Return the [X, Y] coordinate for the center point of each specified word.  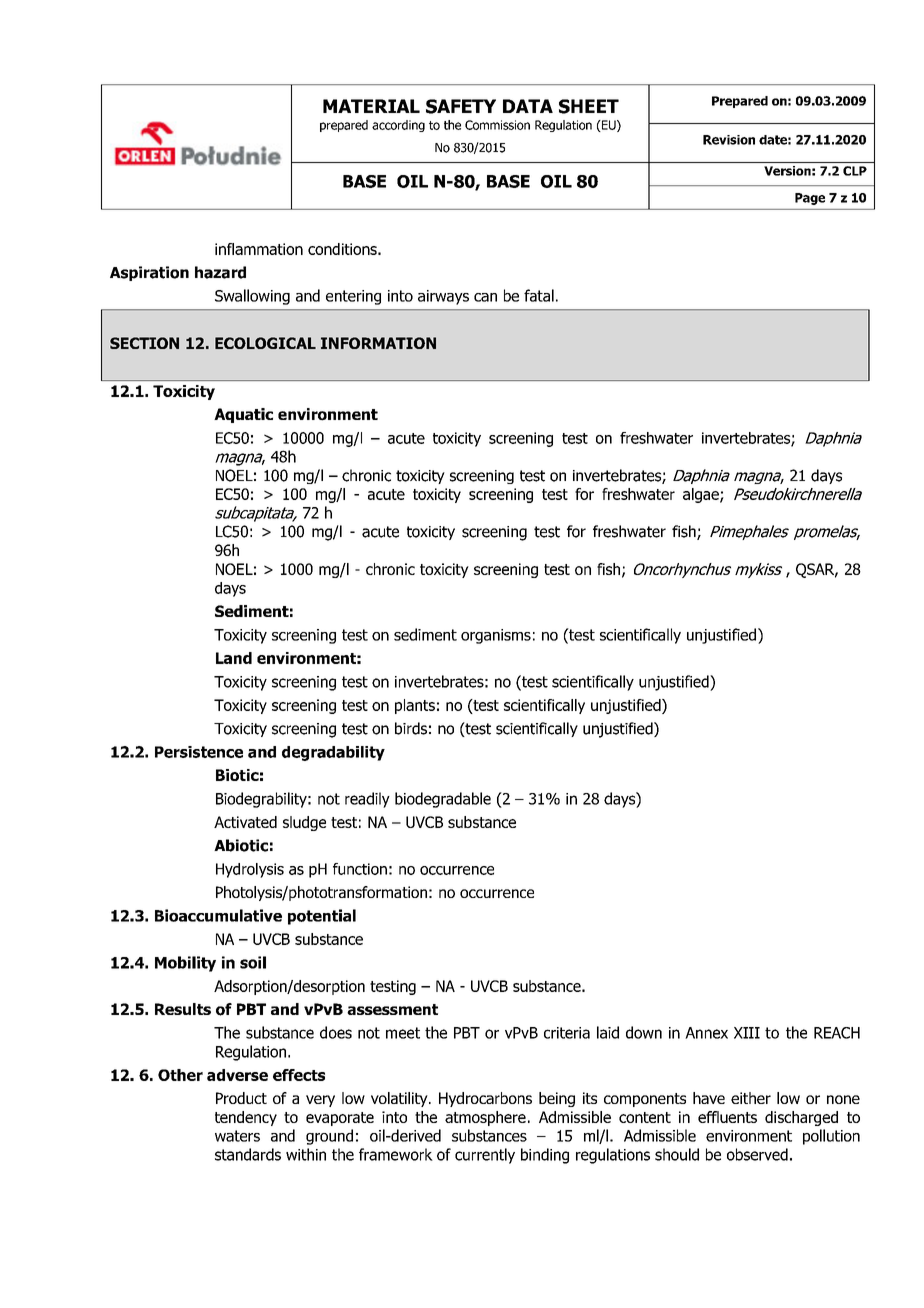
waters [237, 1136]
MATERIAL [371, 106]
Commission [497, 125]
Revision [729, 140]
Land [234, 658]
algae [702, 495]
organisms [496, 636]
